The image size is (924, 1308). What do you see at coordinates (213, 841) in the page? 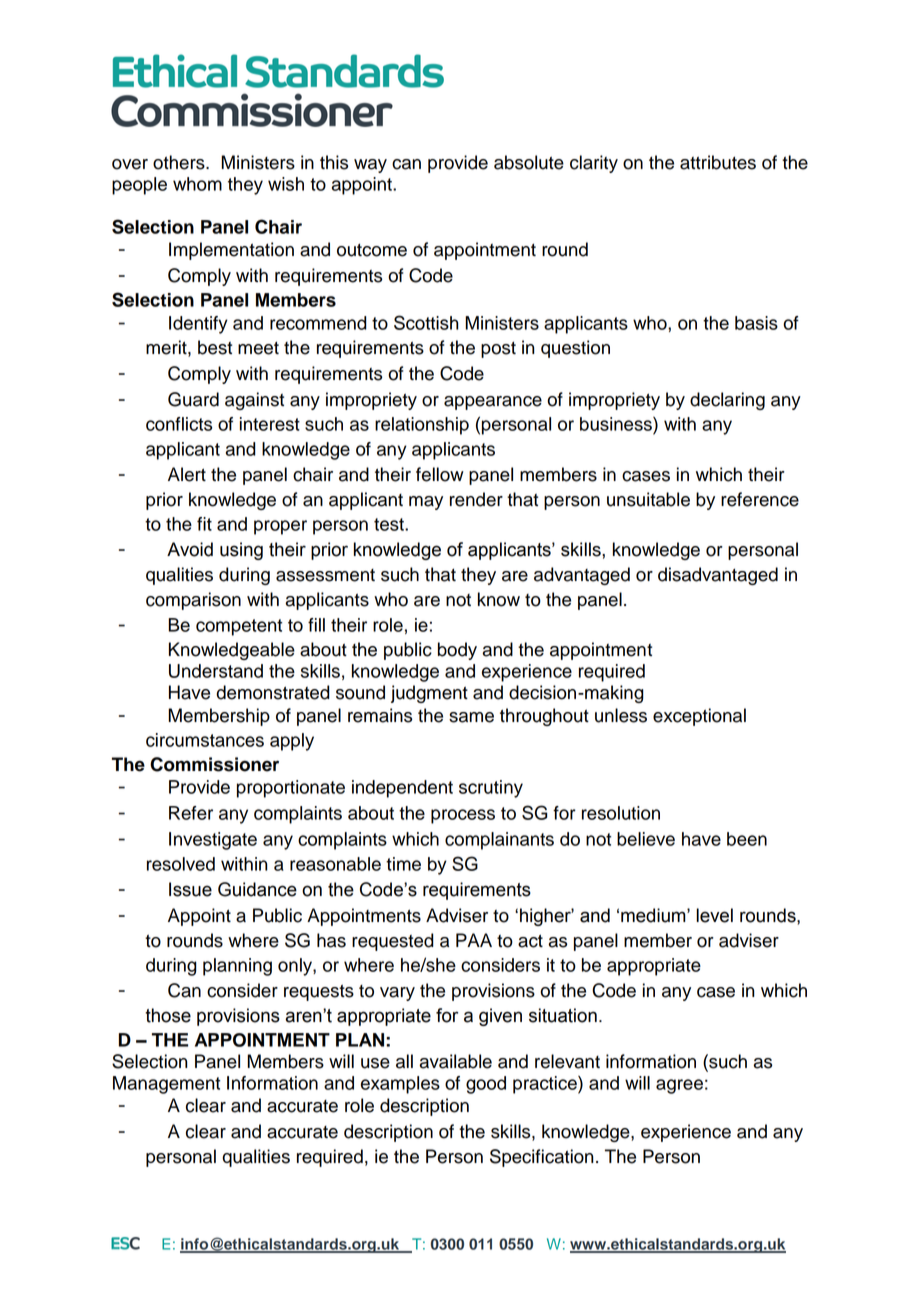
I see `Investigate` at bounding box center [213, 841].
